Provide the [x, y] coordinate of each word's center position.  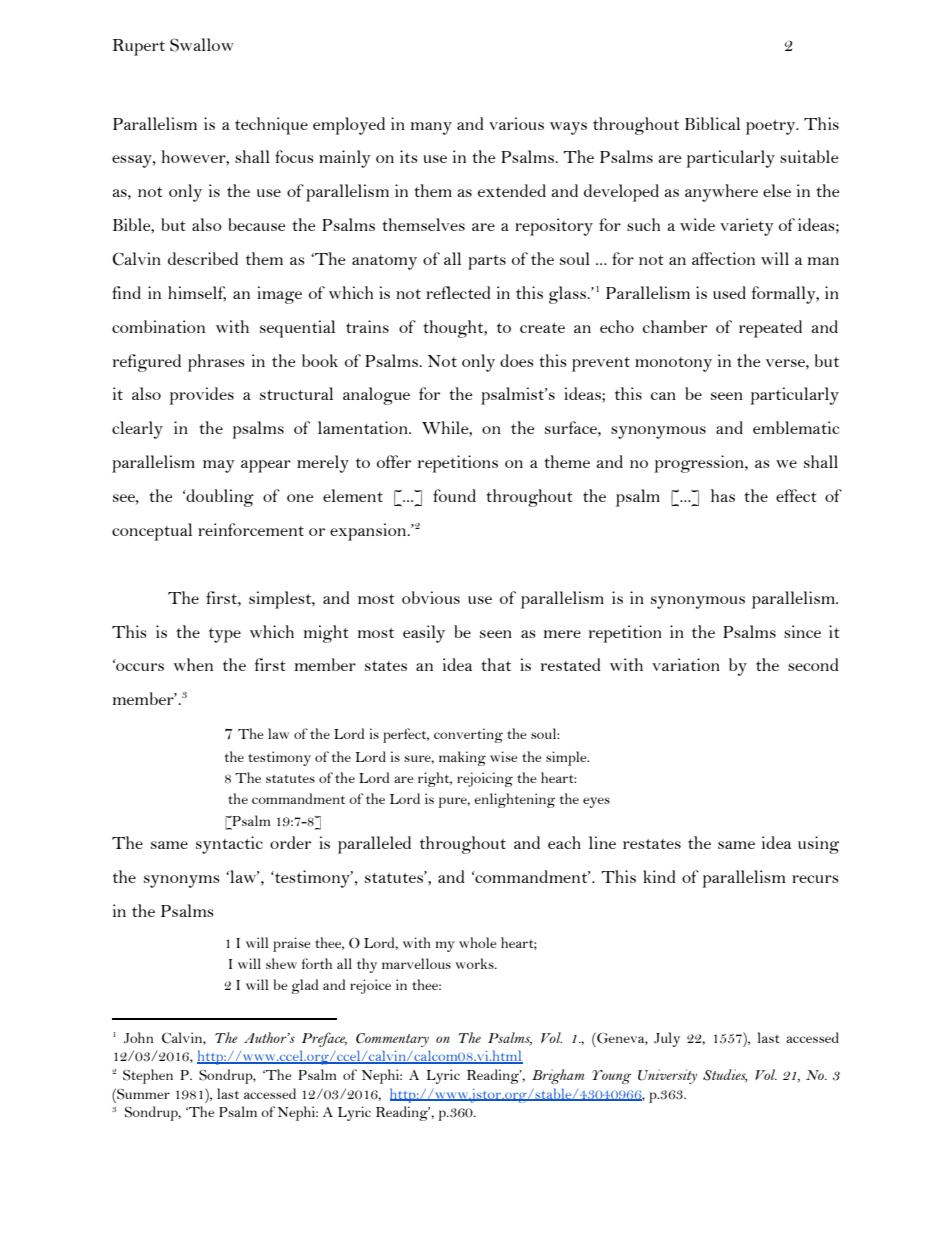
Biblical [712, 123]
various [516, 123]
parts [487, 262]
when [193, 664]
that [496, 664]
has [723, 495]
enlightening [514, 800]
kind [659, 876]
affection [723, 258]
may [219, 466]
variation [686, 664]
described [203, 258]
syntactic [229, 845]
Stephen [148, 1076]
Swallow [202, 45]
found [454, 495]
